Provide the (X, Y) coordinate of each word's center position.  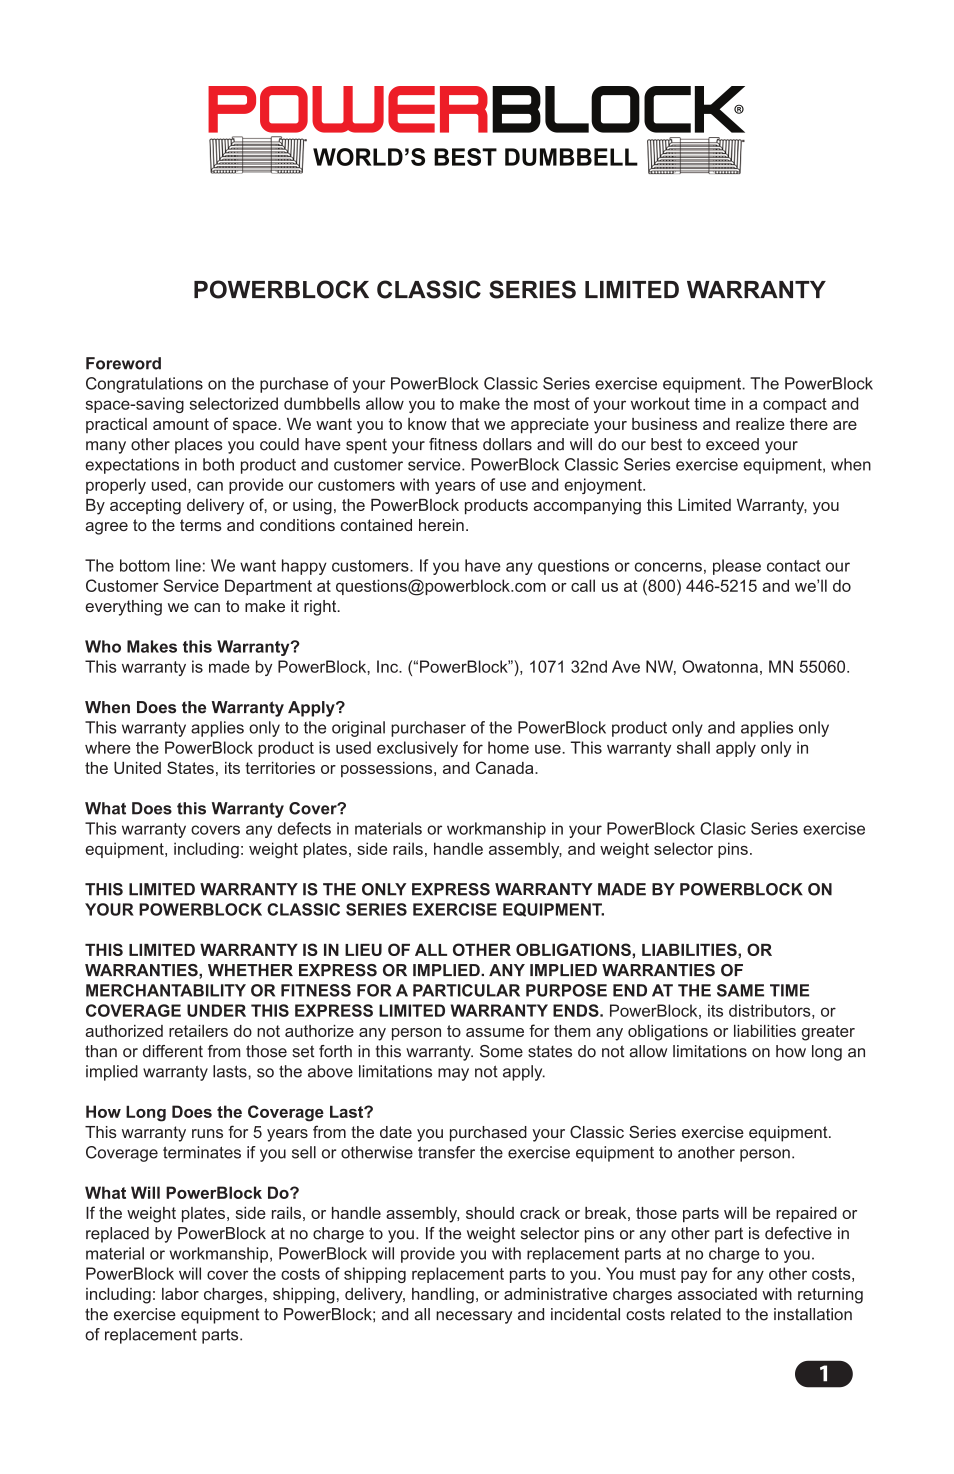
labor (180, 1294)
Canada (506, 767)
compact (795, 405)
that (465, 424)
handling (443, 1296)
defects (304, 828)
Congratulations (144, 385)
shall (693, 747)
